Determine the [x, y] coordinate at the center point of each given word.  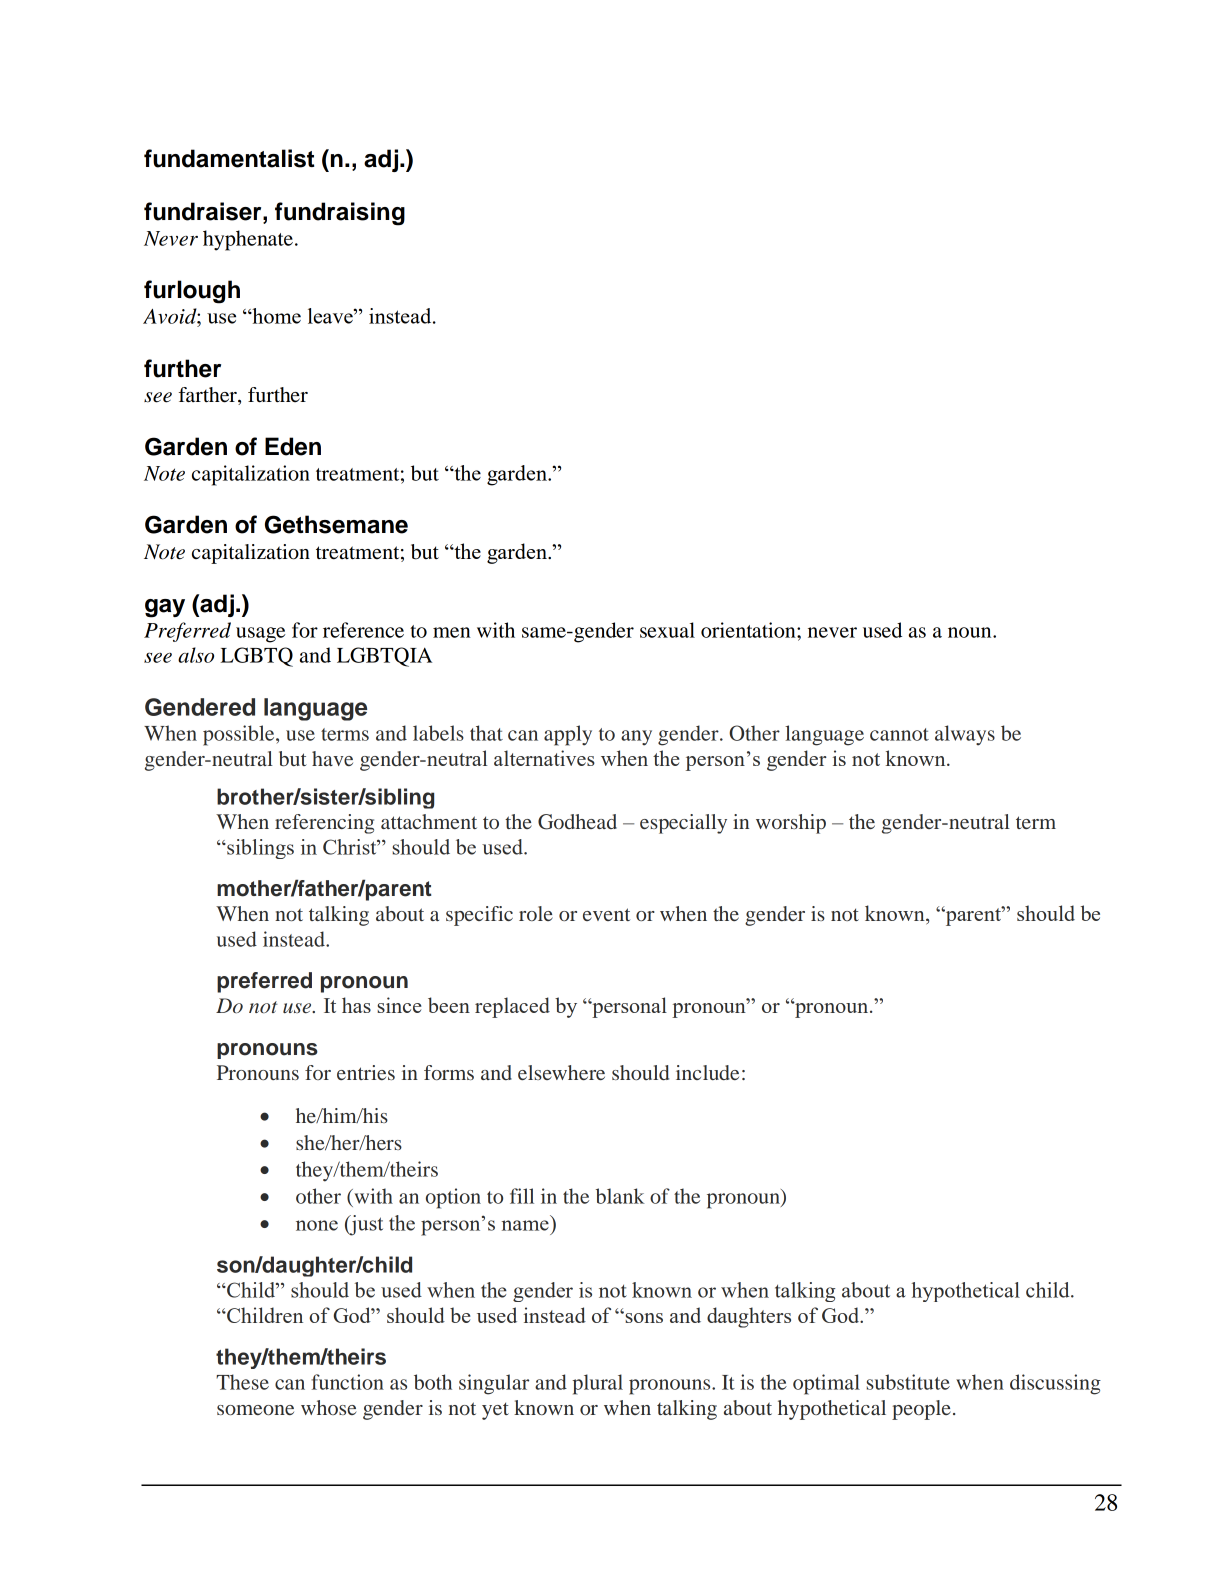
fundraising [340, 214]
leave [331, 316]
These [242, 1382]
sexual [667, 630]
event [606, 914]
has [356, 1005]
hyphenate [248, 240]
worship [791, 824]
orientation [749, 630]
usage [260, 635]
